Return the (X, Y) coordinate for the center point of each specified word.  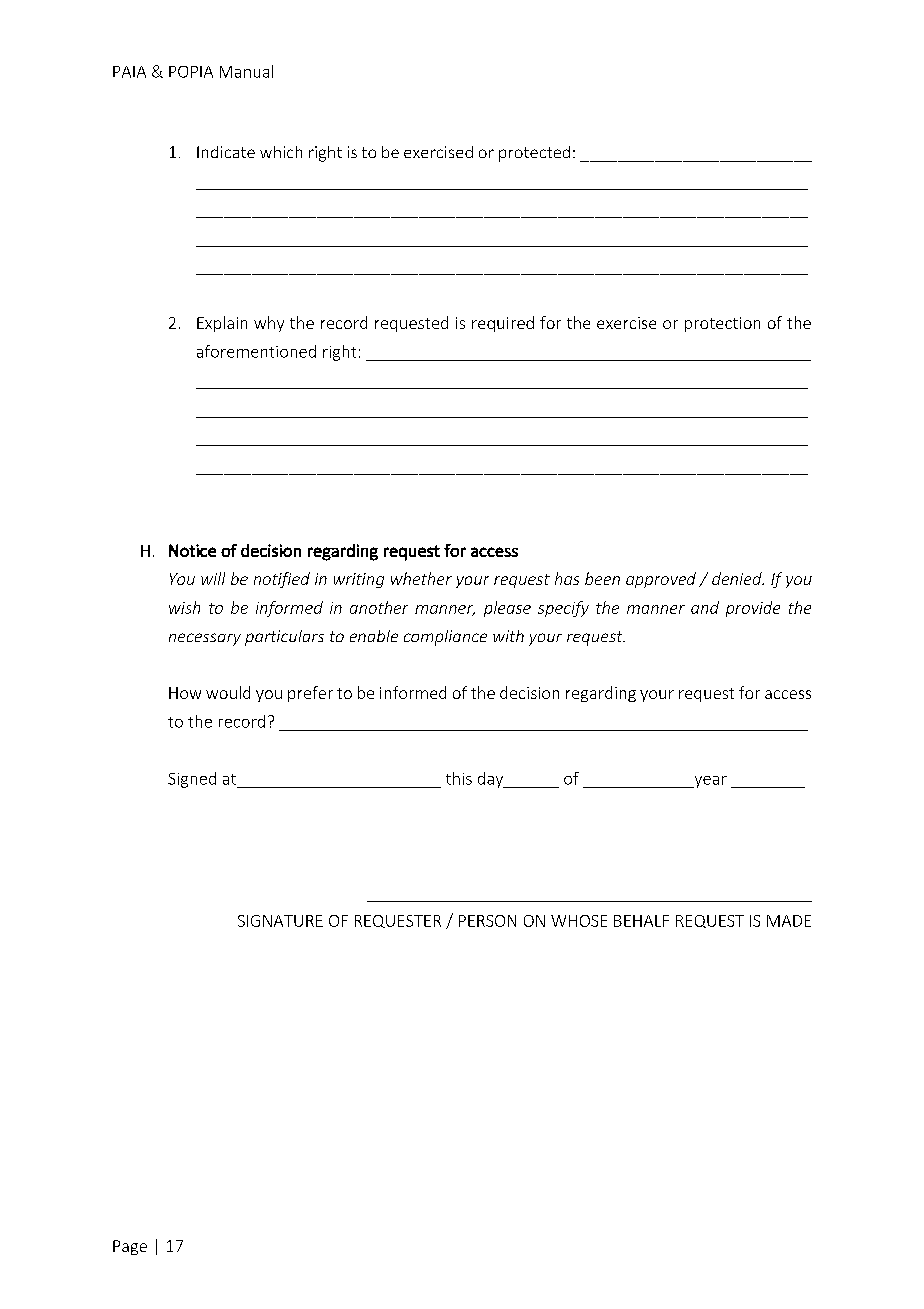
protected (534, 154)
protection (722, 324)
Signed (192, 780)
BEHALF (641, 921)
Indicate (226, 152)
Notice (192, 550)
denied (738, 578)
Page (130, 1247)
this (459, 778)
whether (421, 578)
